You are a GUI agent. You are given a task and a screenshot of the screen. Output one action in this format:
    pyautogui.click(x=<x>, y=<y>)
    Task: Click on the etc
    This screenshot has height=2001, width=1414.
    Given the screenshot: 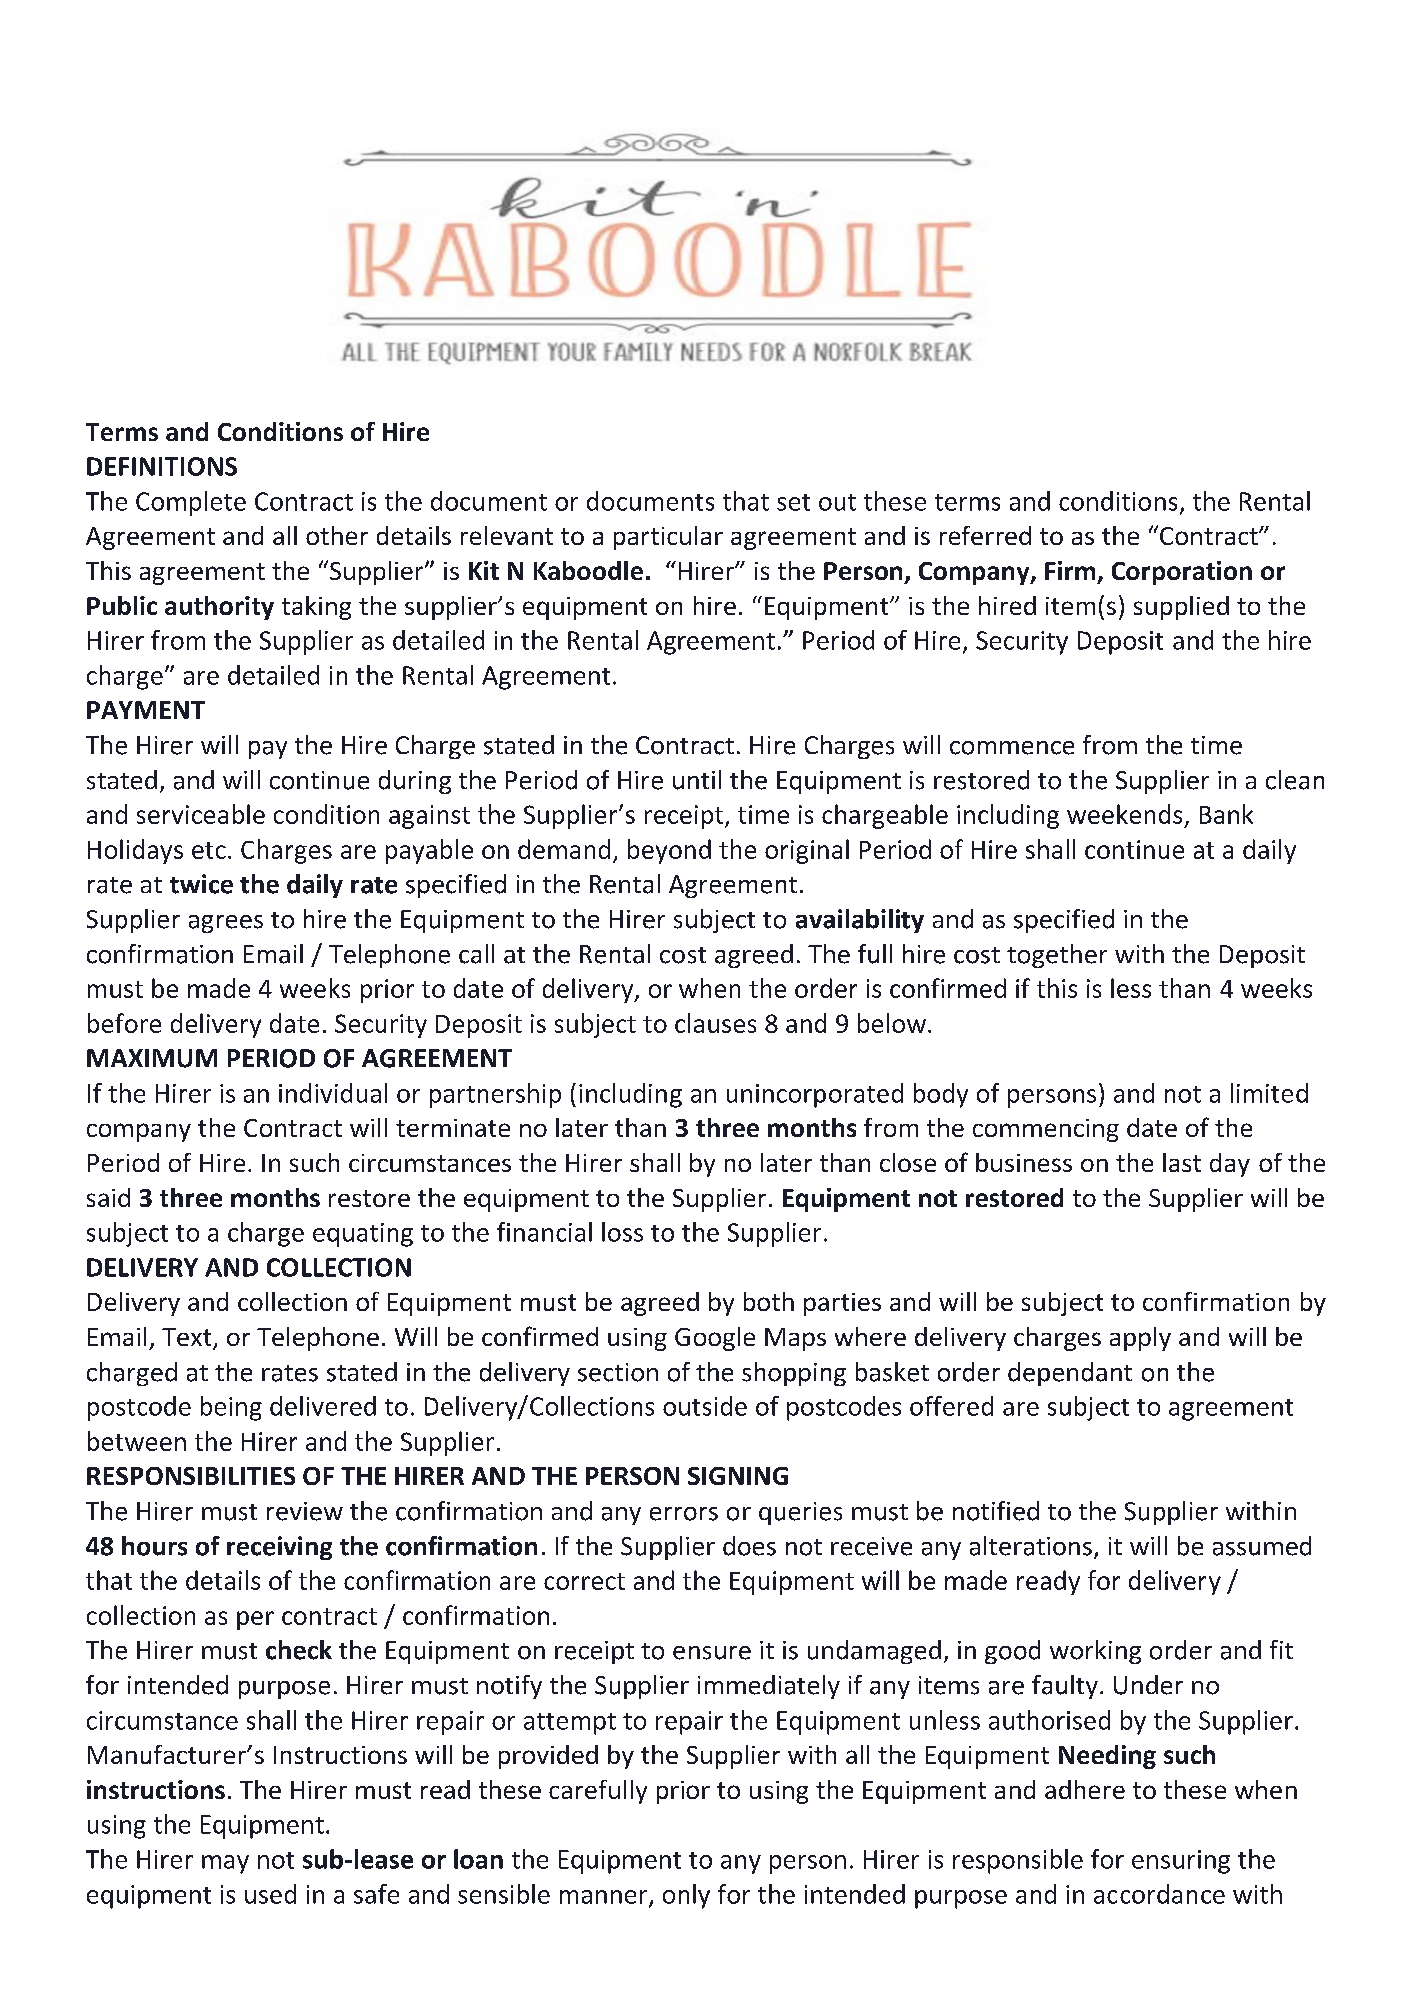 What is the action you would take?
    pyautogui.click(x=209, y=850)
